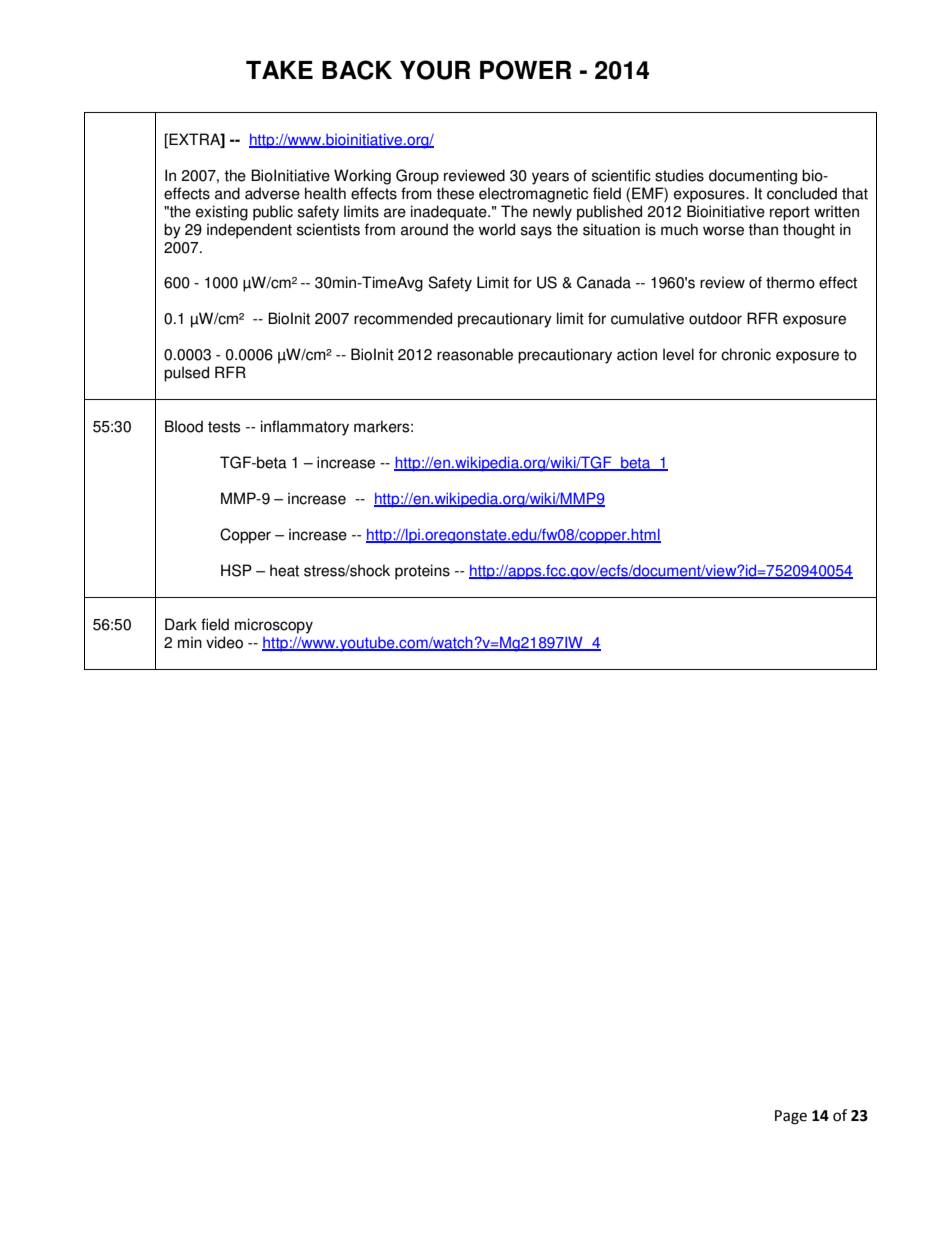 The width and height of the document is (952, 1233). I want to click on POWER, so click(526, 70).
